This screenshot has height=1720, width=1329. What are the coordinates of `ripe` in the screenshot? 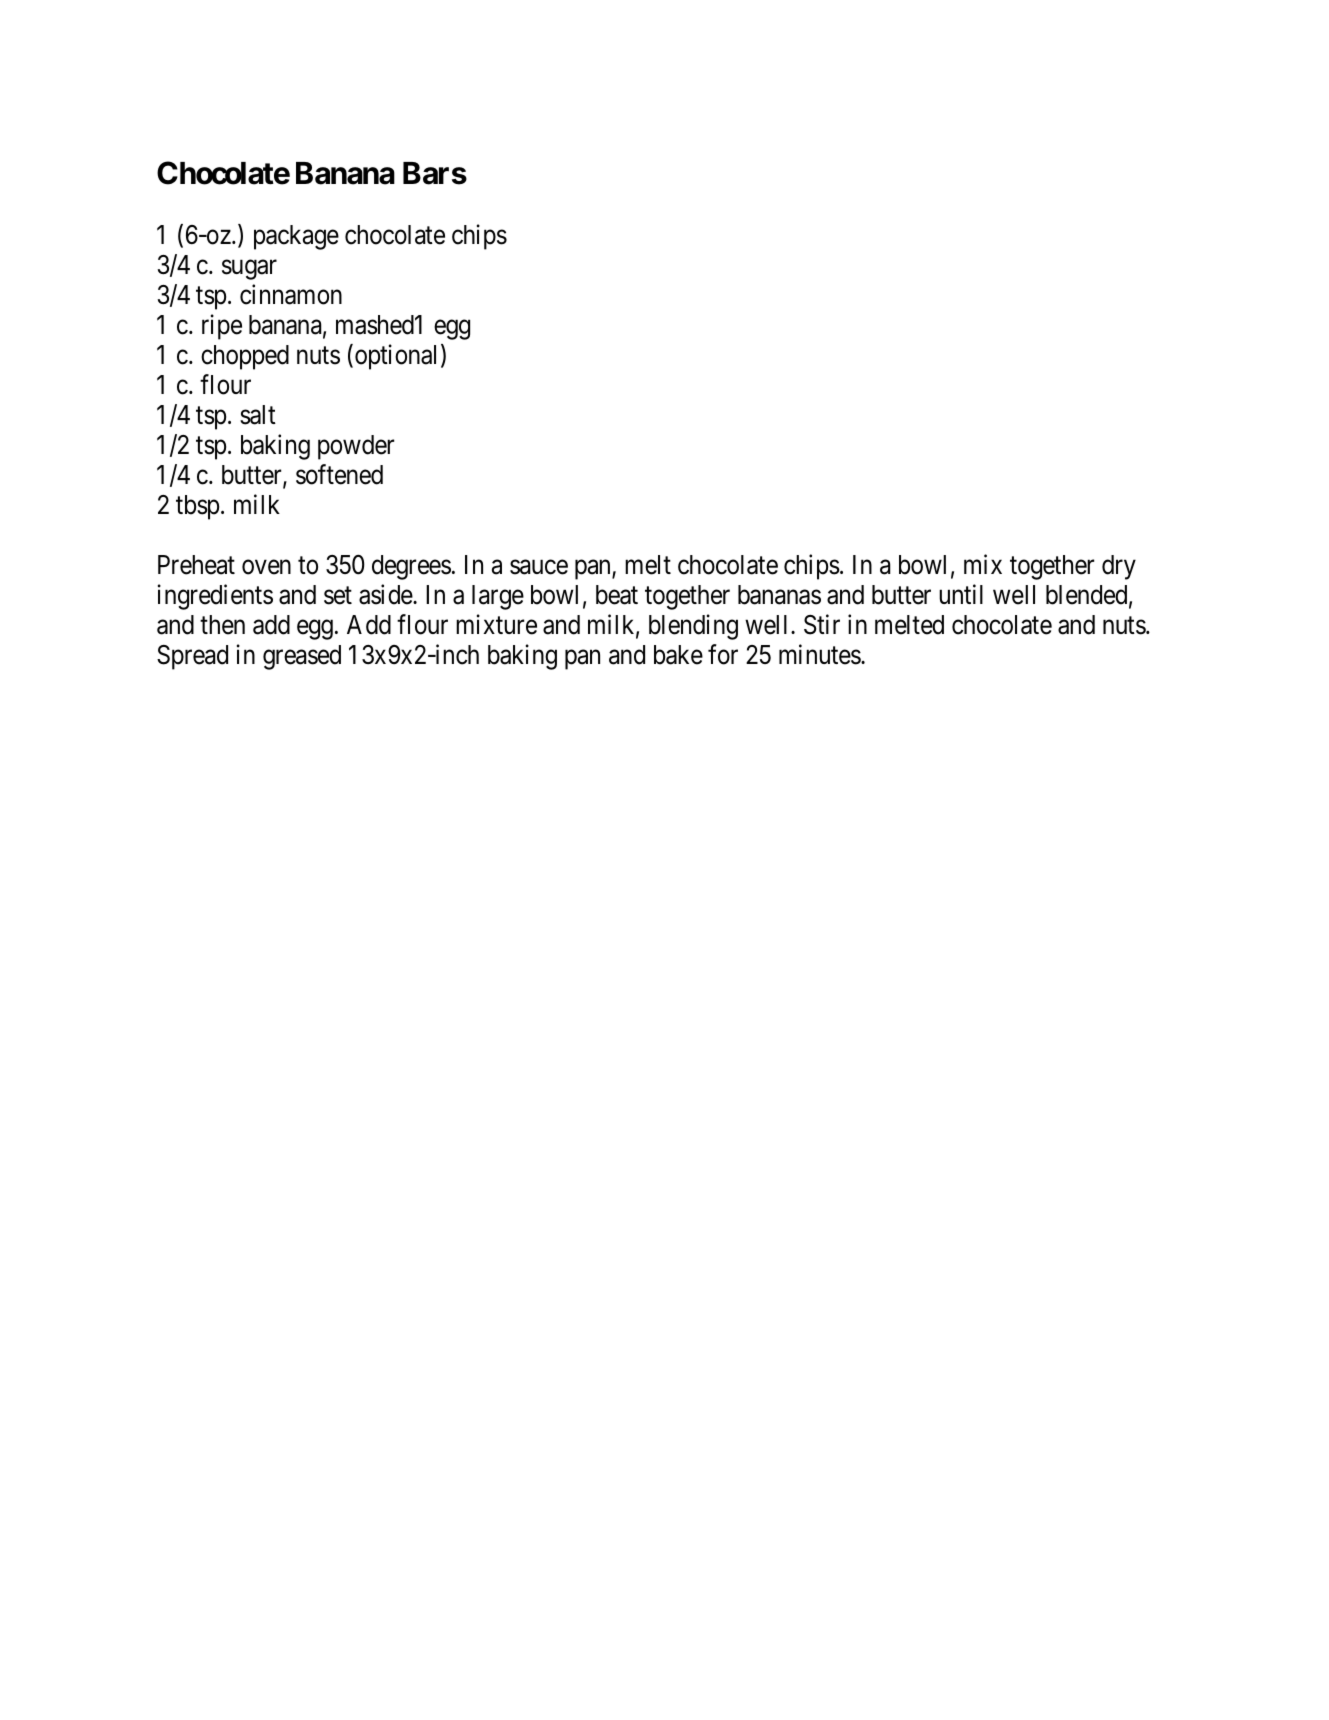 It's located at (222, 327).
